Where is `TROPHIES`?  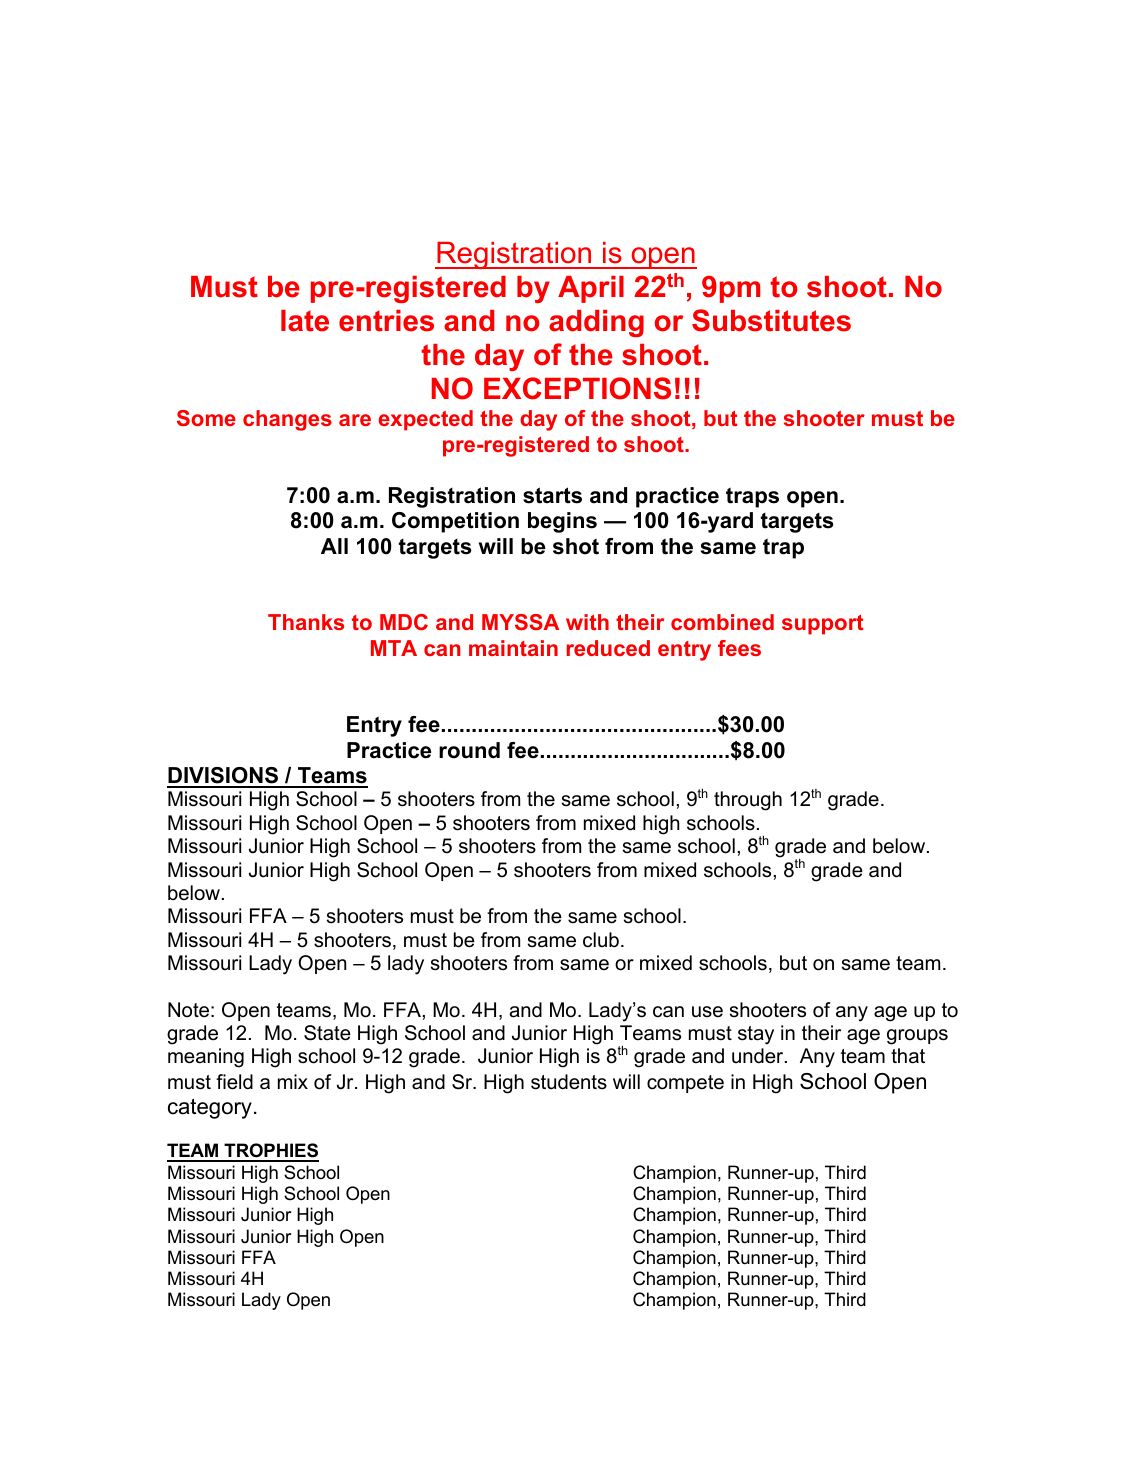
TROPHIES is located at coordinates (270, 1152).
